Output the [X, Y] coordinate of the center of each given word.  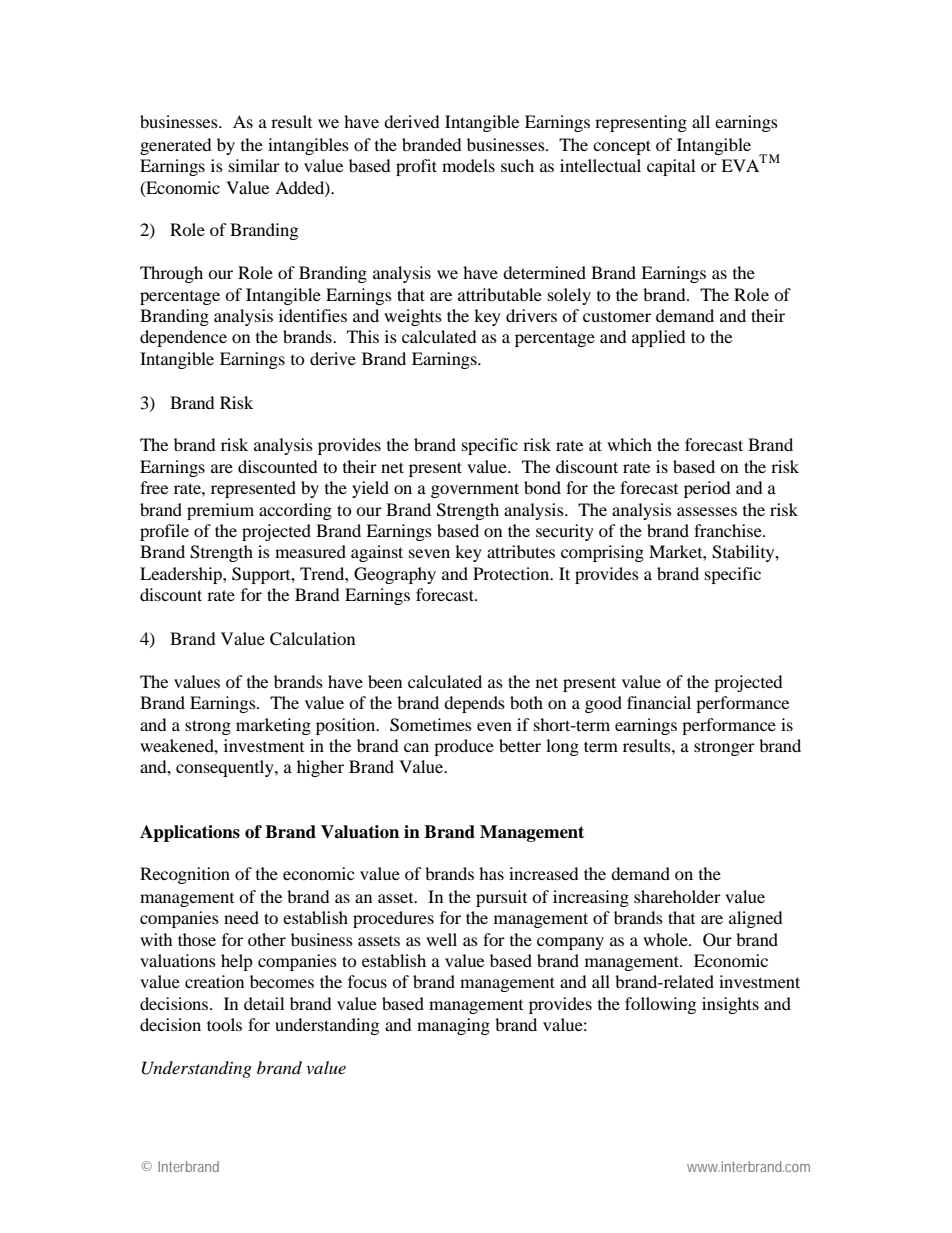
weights [413, 317]
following [660, 1005]
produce [464, 747]
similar [254, 165]
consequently [226, 768]
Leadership [182, 575]
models [468, 165]
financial [659, 702]
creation [214, 981]
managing [453, 1026]
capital [671, 167]
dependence [183, 338]
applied [659, 338]
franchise [729, 530]
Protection [512, 573]
